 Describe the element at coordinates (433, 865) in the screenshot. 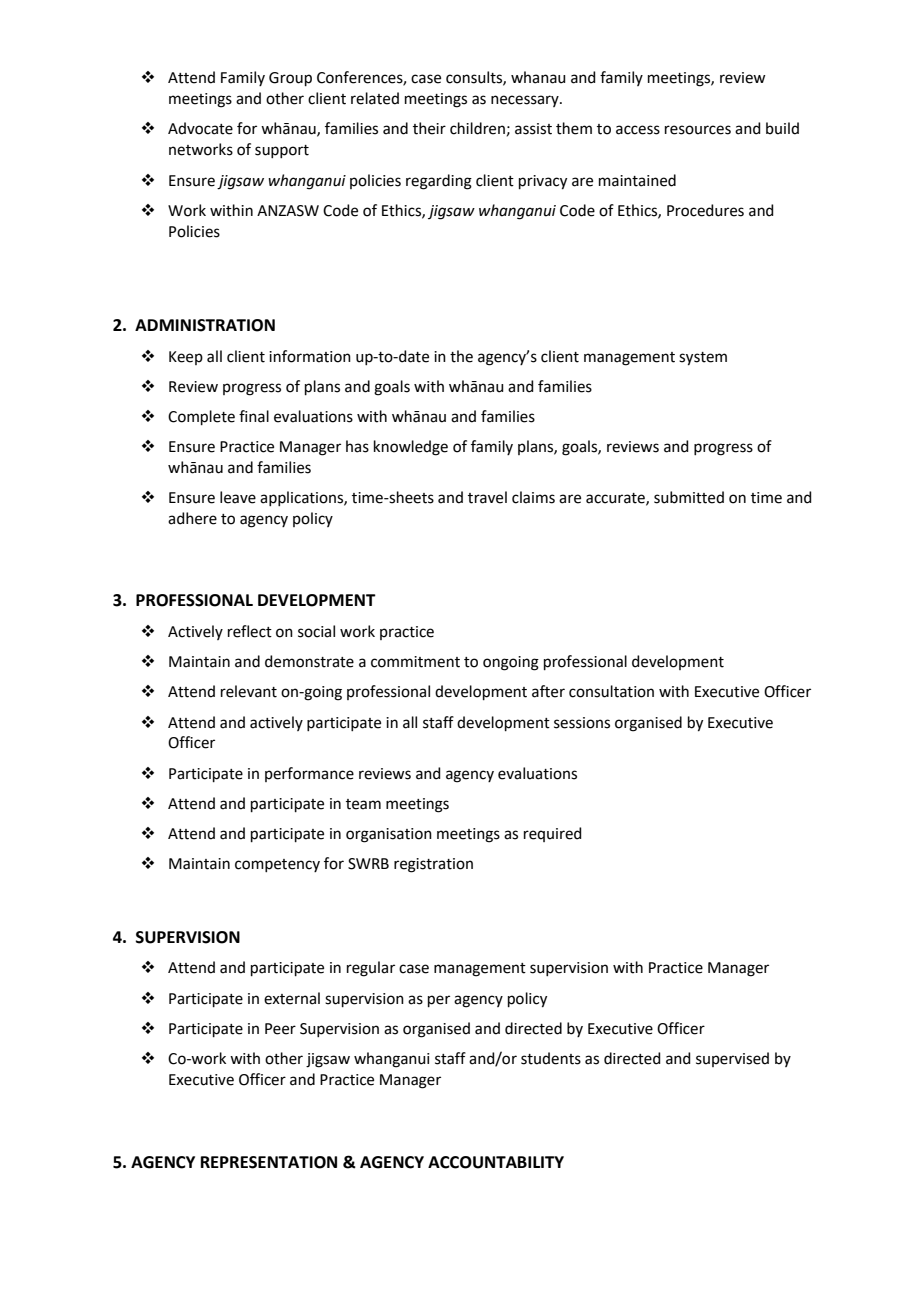

I see `registration` at that location.
